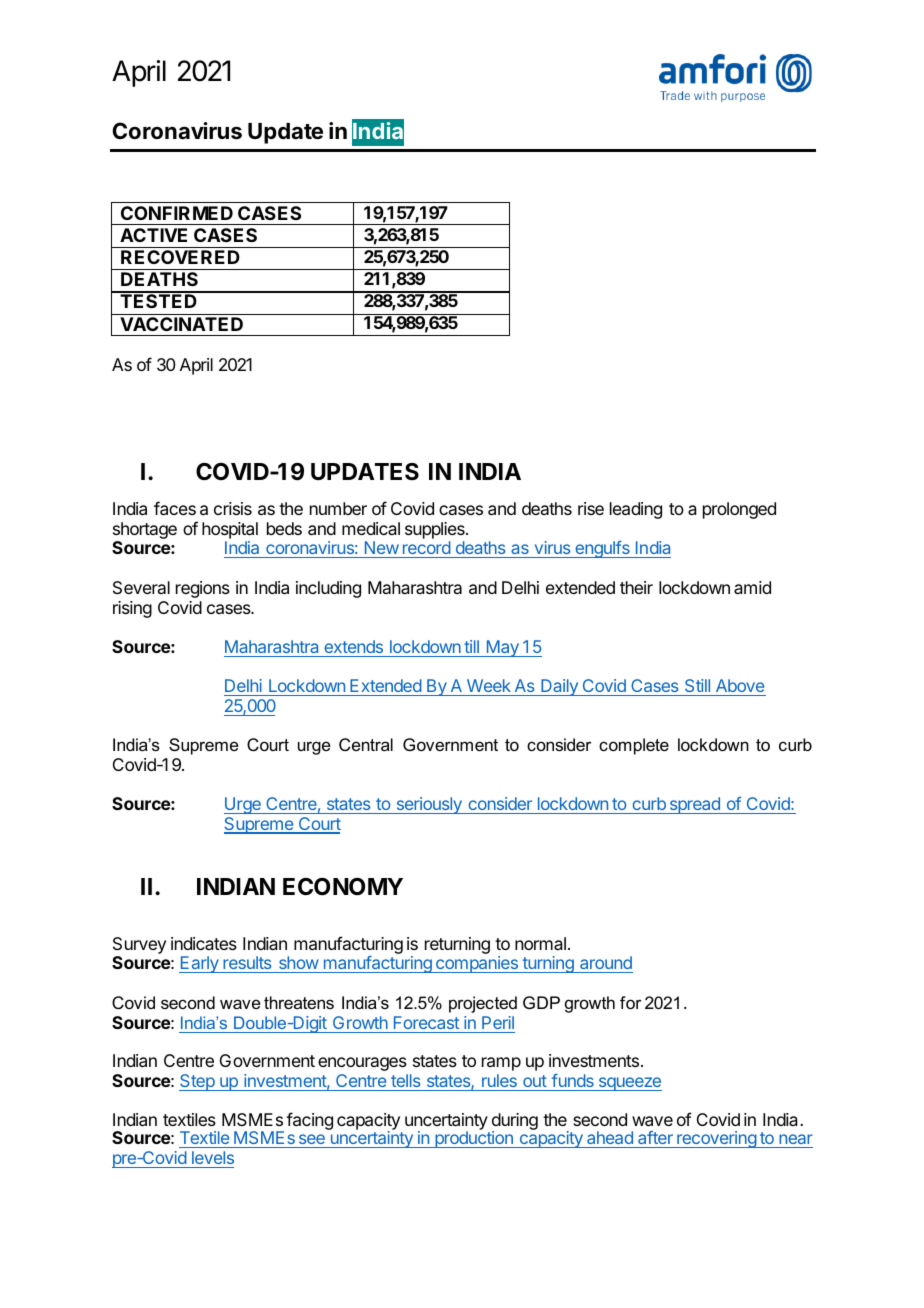 This page has width=924, height=1308. I want to click on crisis, so click(233, 508).
